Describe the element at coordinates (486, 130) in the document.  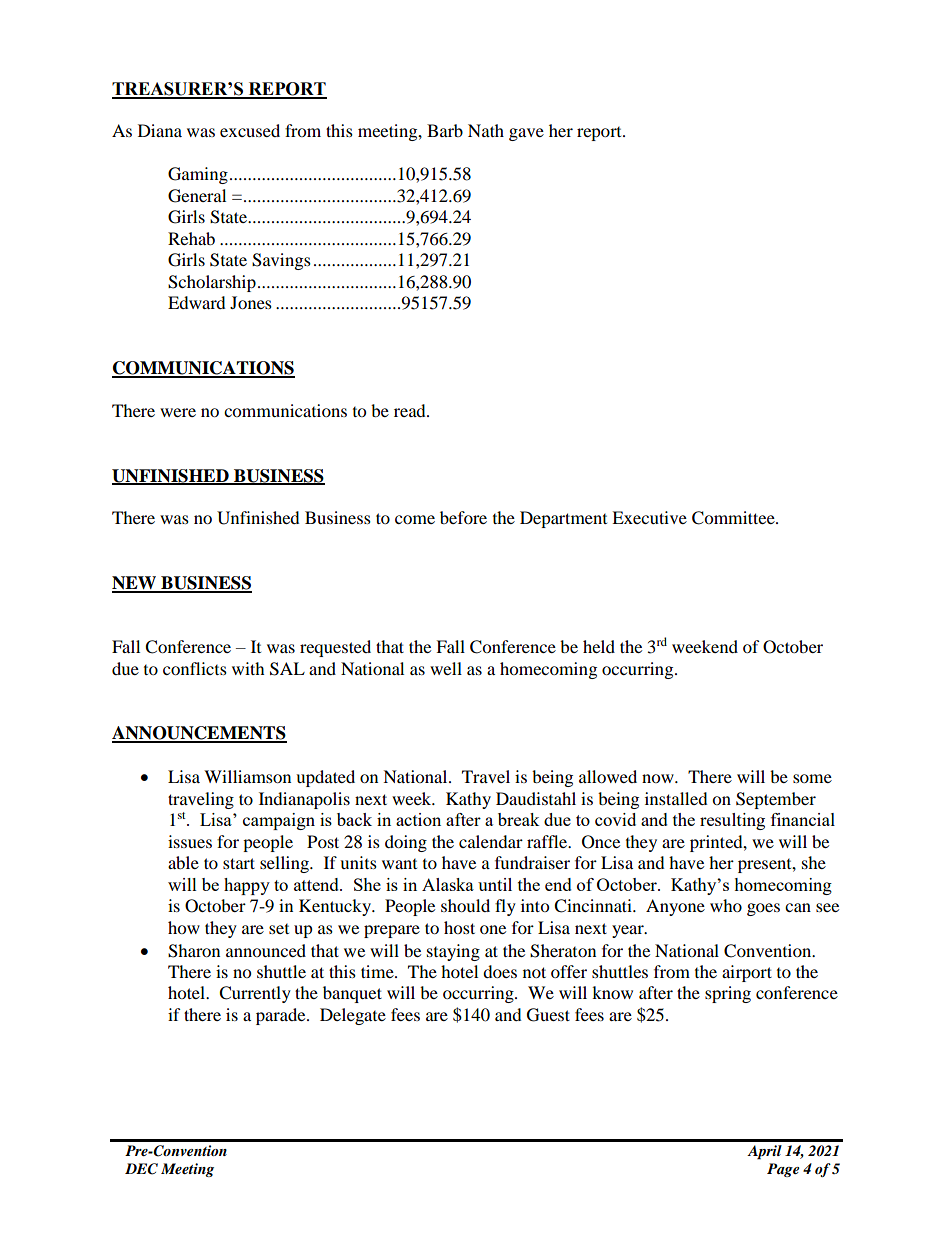
I see `Nath` at that location.
